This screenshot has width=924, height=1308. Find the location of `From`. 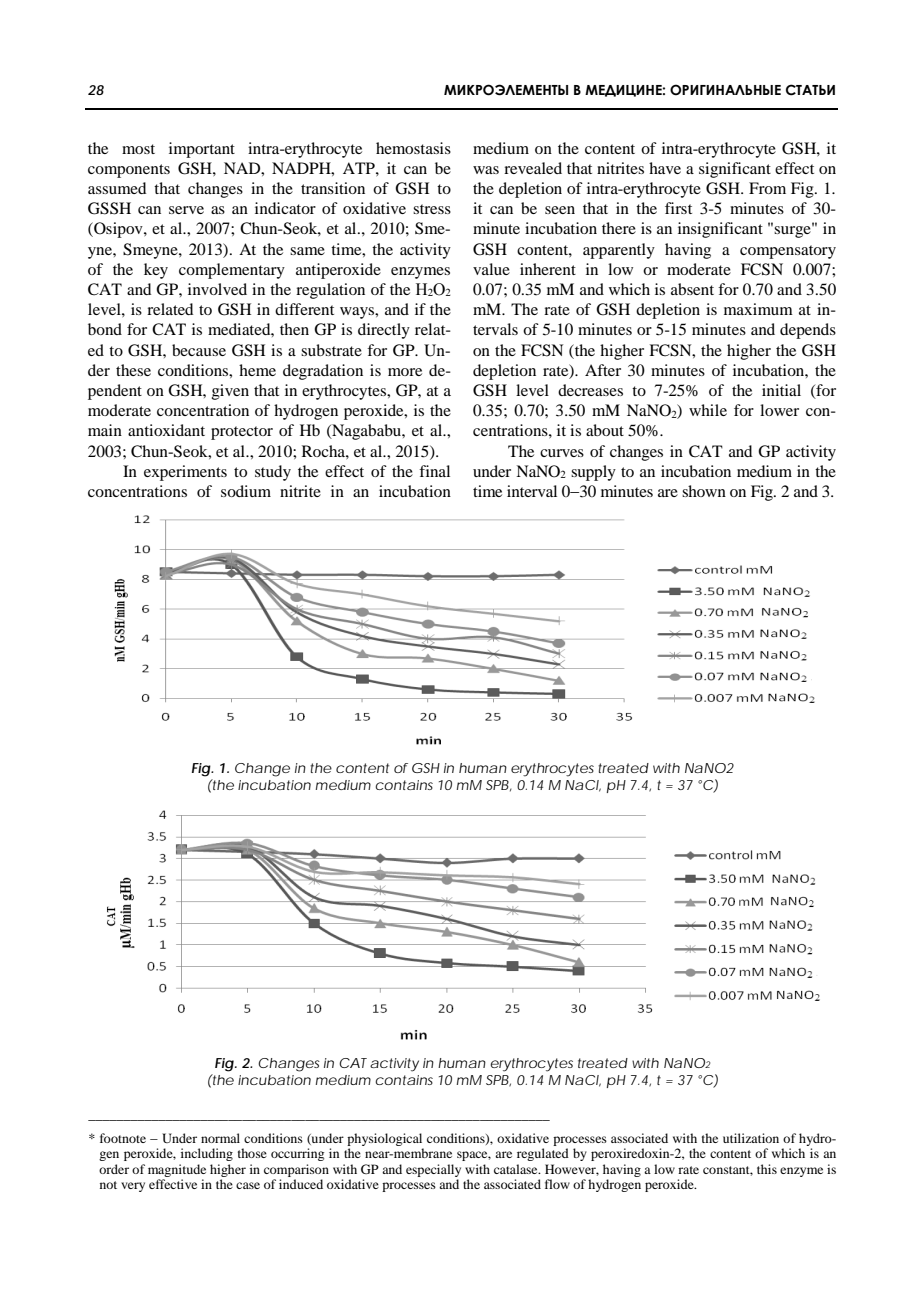

From is located at coordinates (767, 188).
